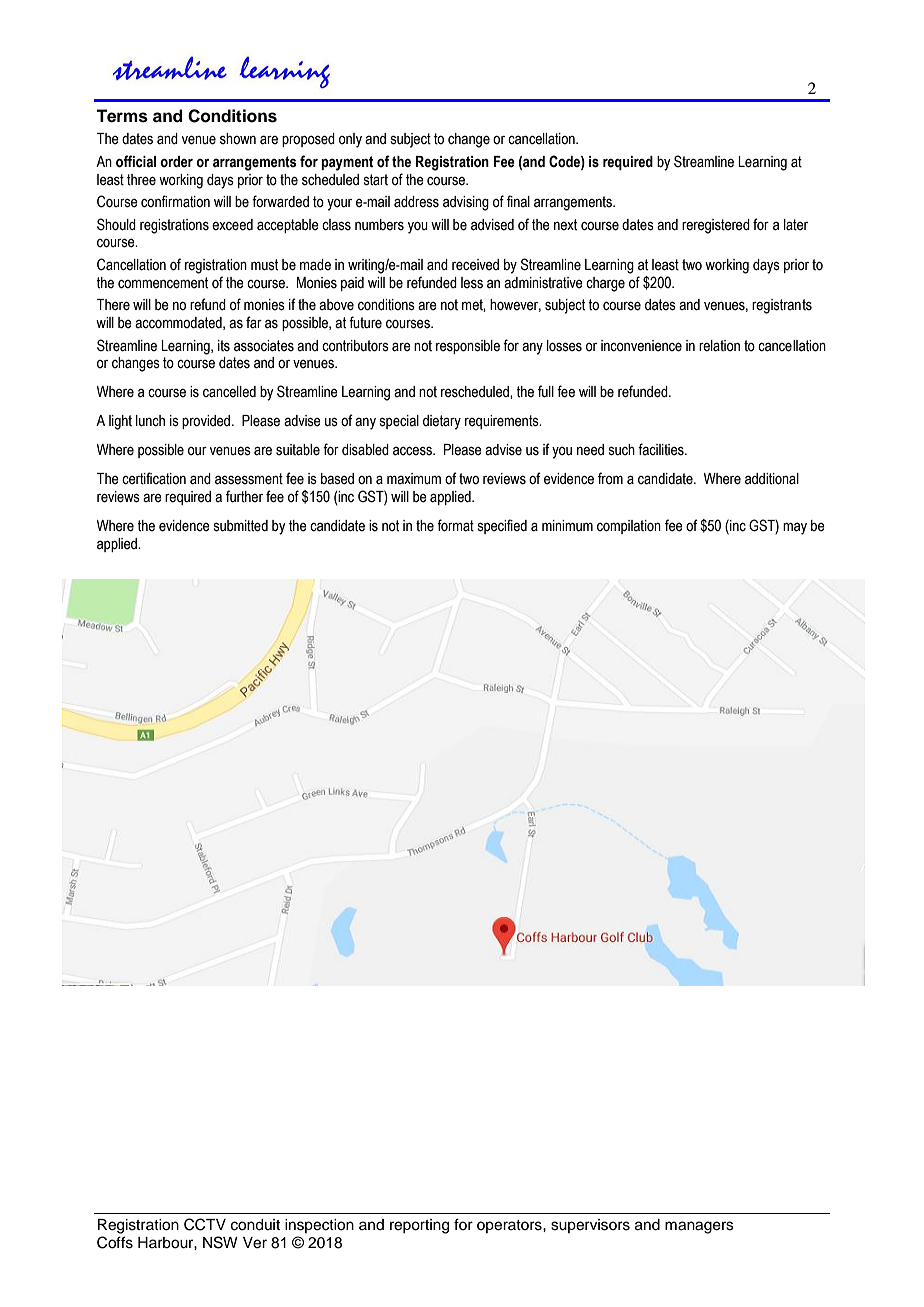 This screenshot has height=1307, width=924. Describe the element at coordinates (419, 1226) in the screenshot. I see `reporting` at that location.
